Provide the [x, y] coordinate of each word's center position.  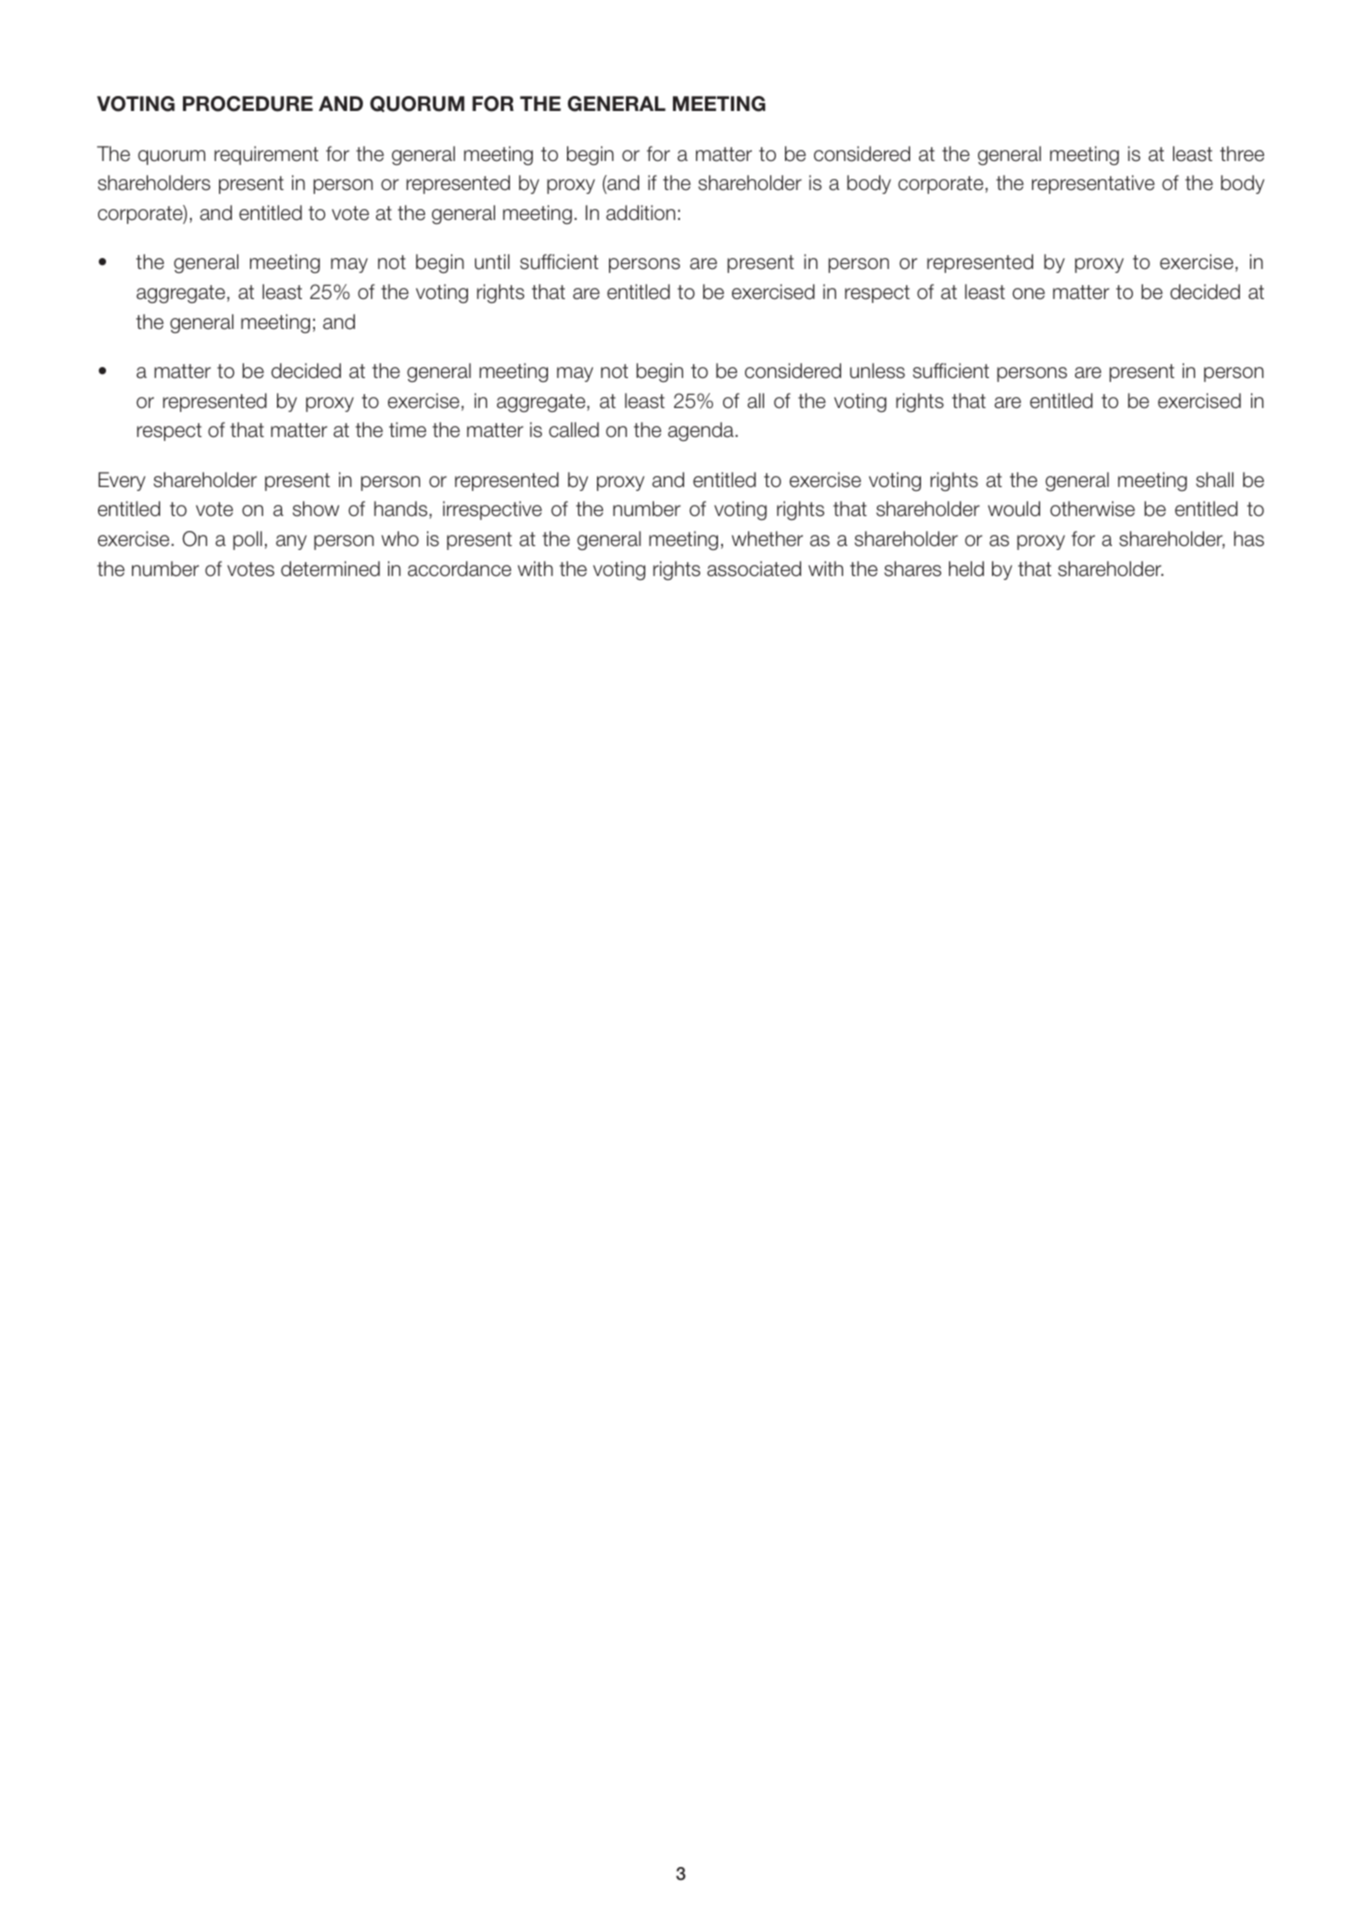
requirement [266, 155]
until [492, 262]
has [1249, 539]
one [1028, 294]
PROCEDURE [248, 104]
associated [754, 569]
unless [877, 371]
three [1242, 154]
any [291, 542]
